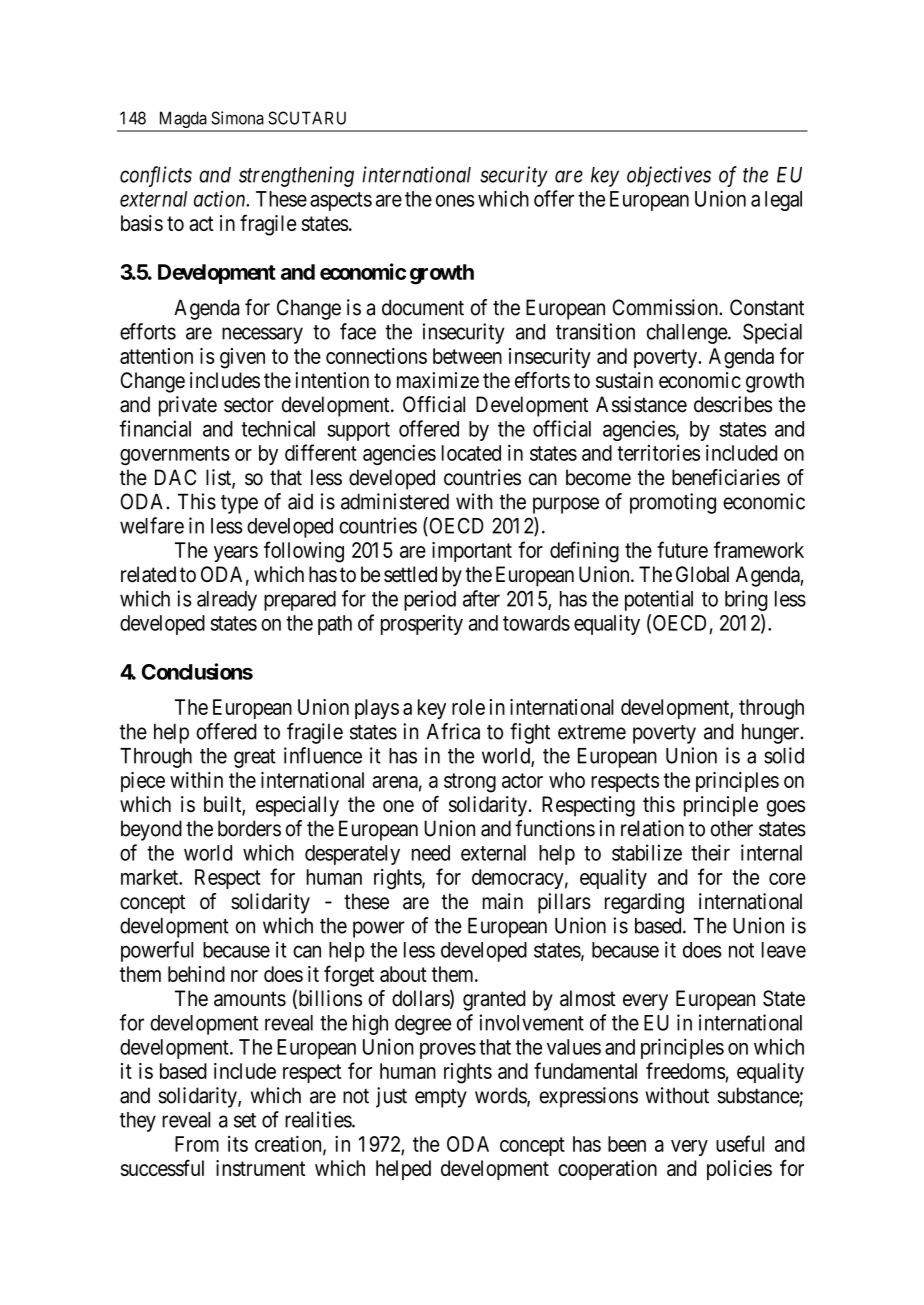 This screenshot has width=924, height=1305. I want to click on behind, so click(196, 974).
